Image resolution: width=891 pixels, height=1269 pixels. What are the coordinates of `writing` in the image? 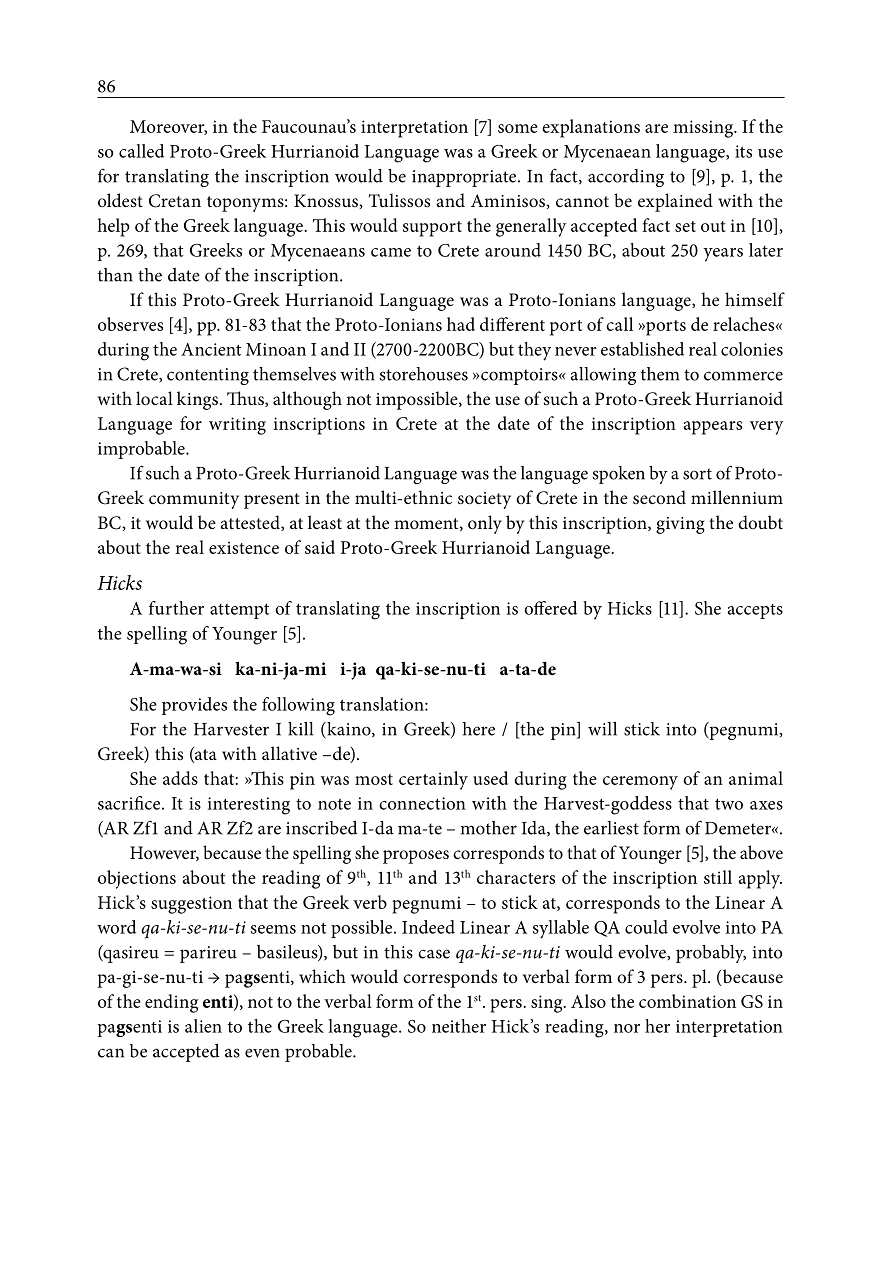 It's located at (237, 426).
